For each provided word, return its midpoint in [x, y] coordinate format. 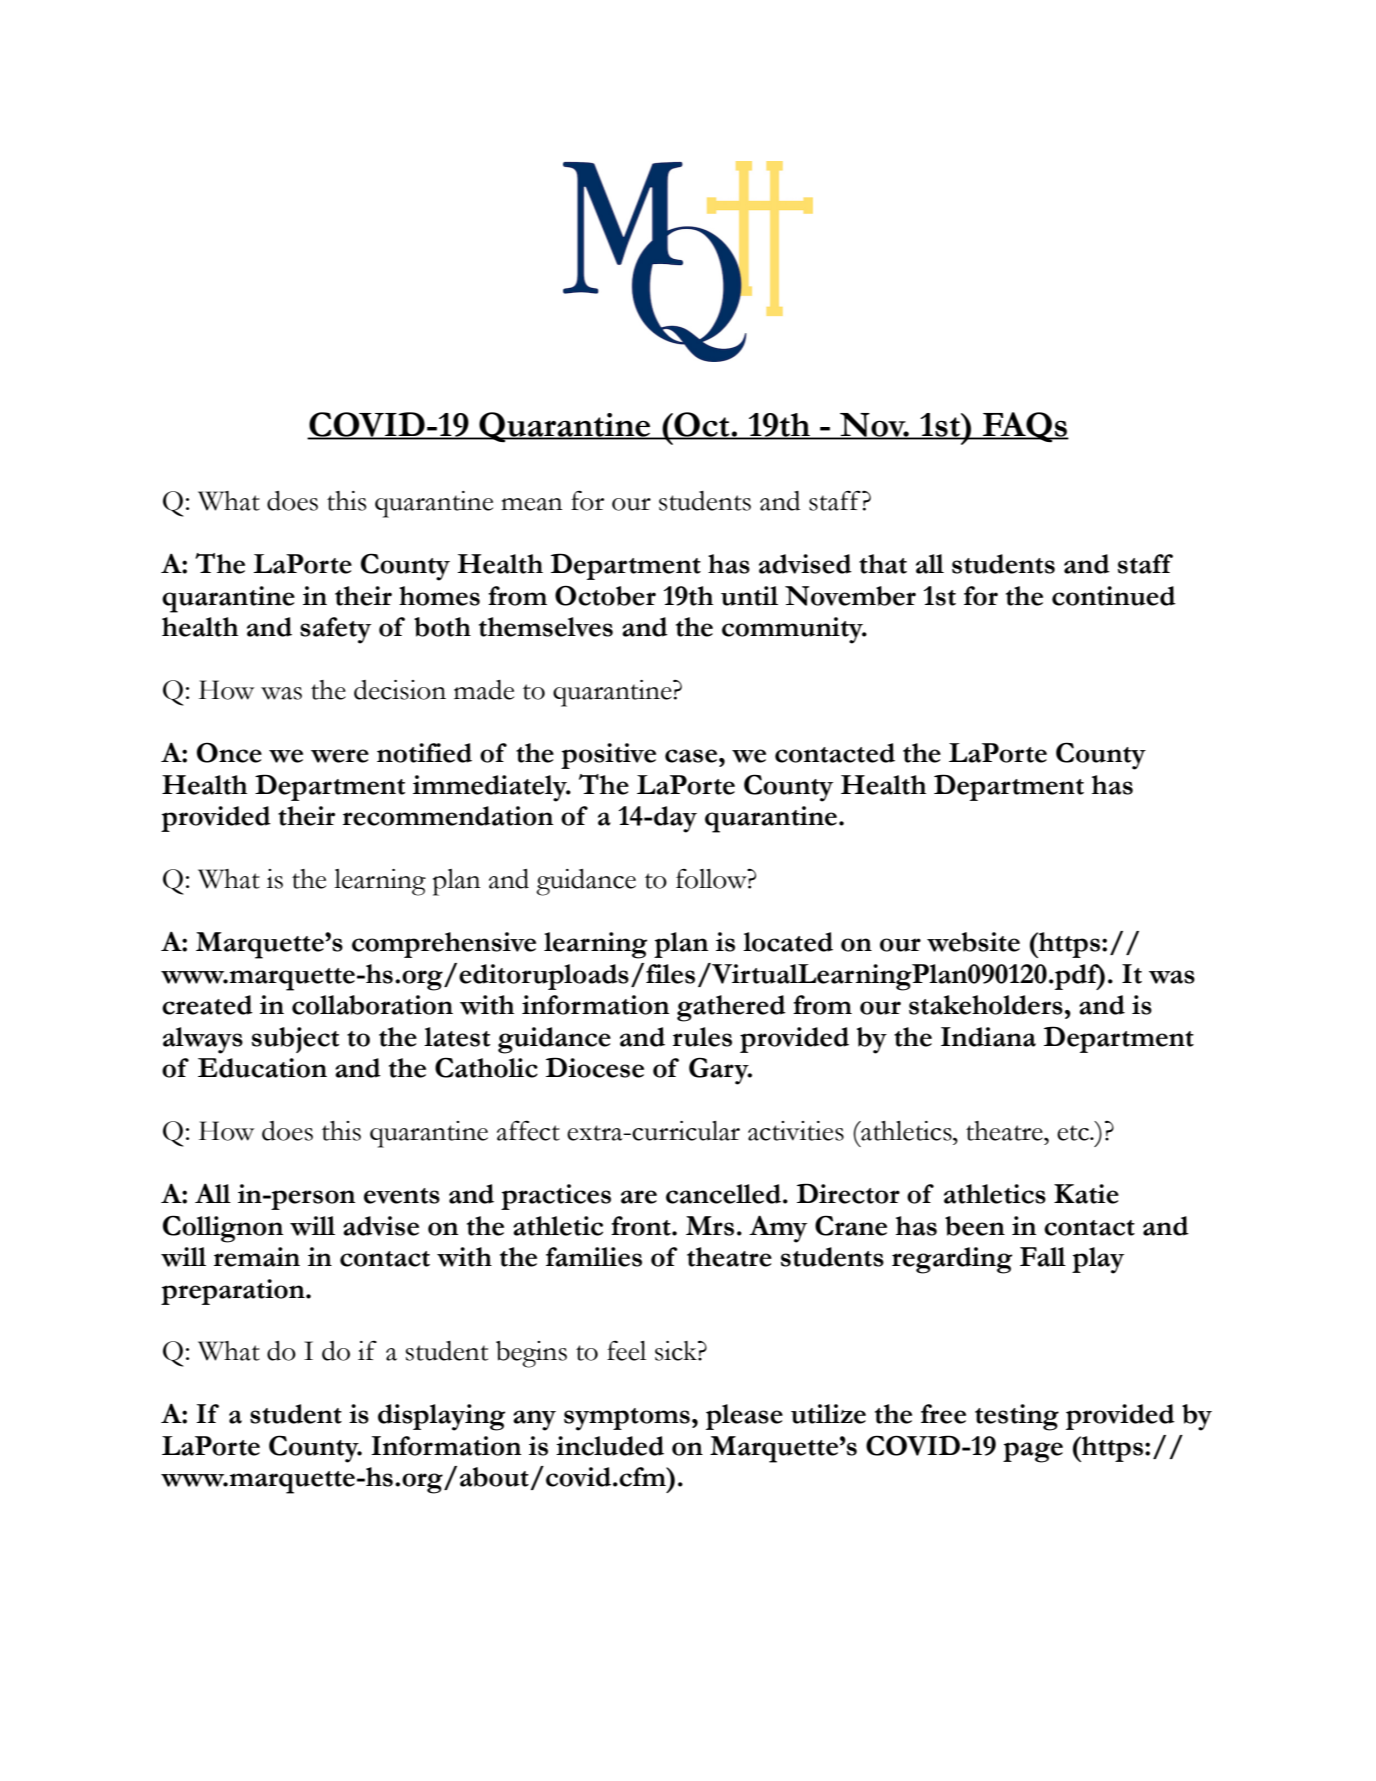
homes [439, 596]
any [534, 1420]
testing [1017, 1417]
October [605, 595]
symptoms [627, 1419]
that [883, 564]
